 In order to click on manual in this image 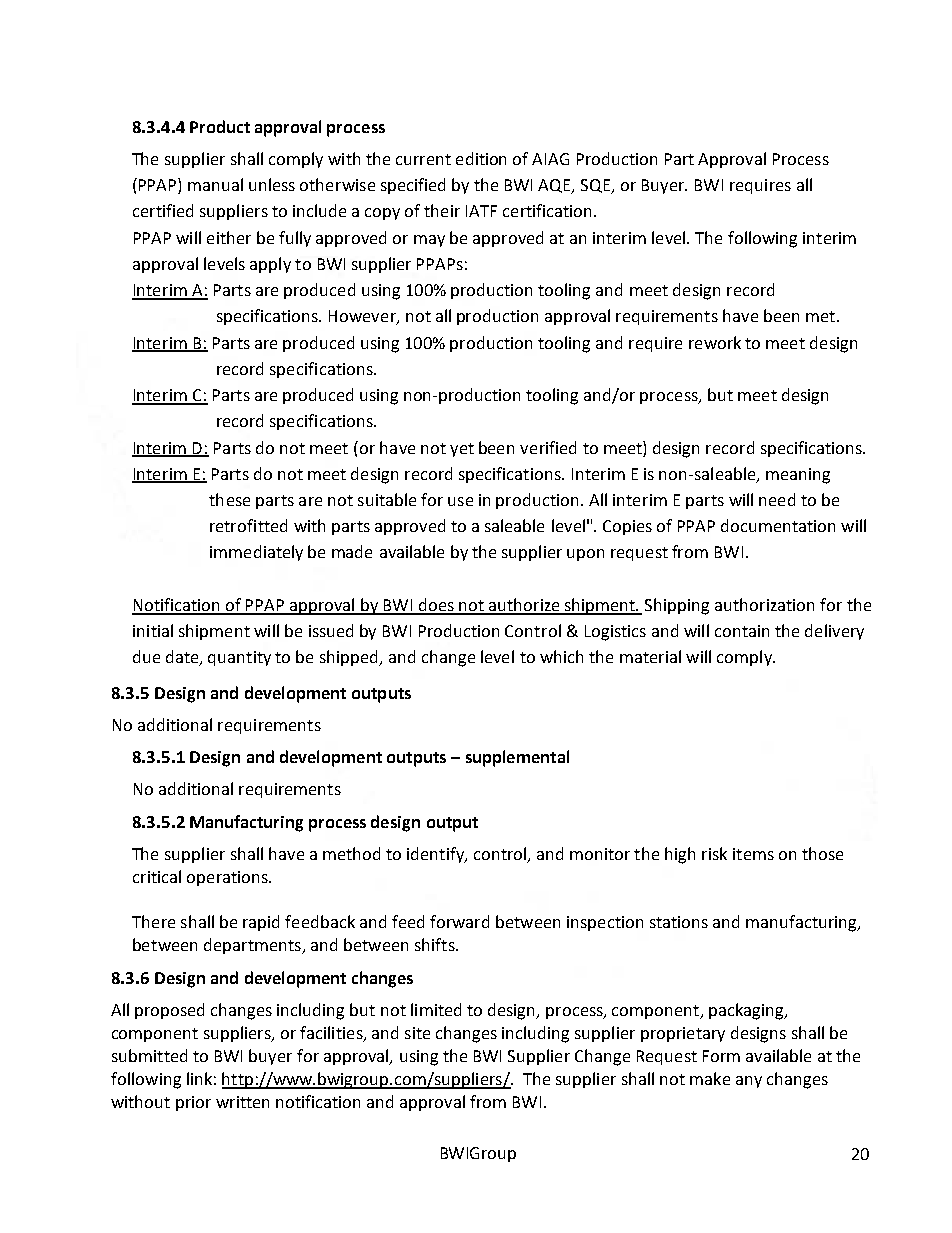, I will do `click(215, 184)`.
